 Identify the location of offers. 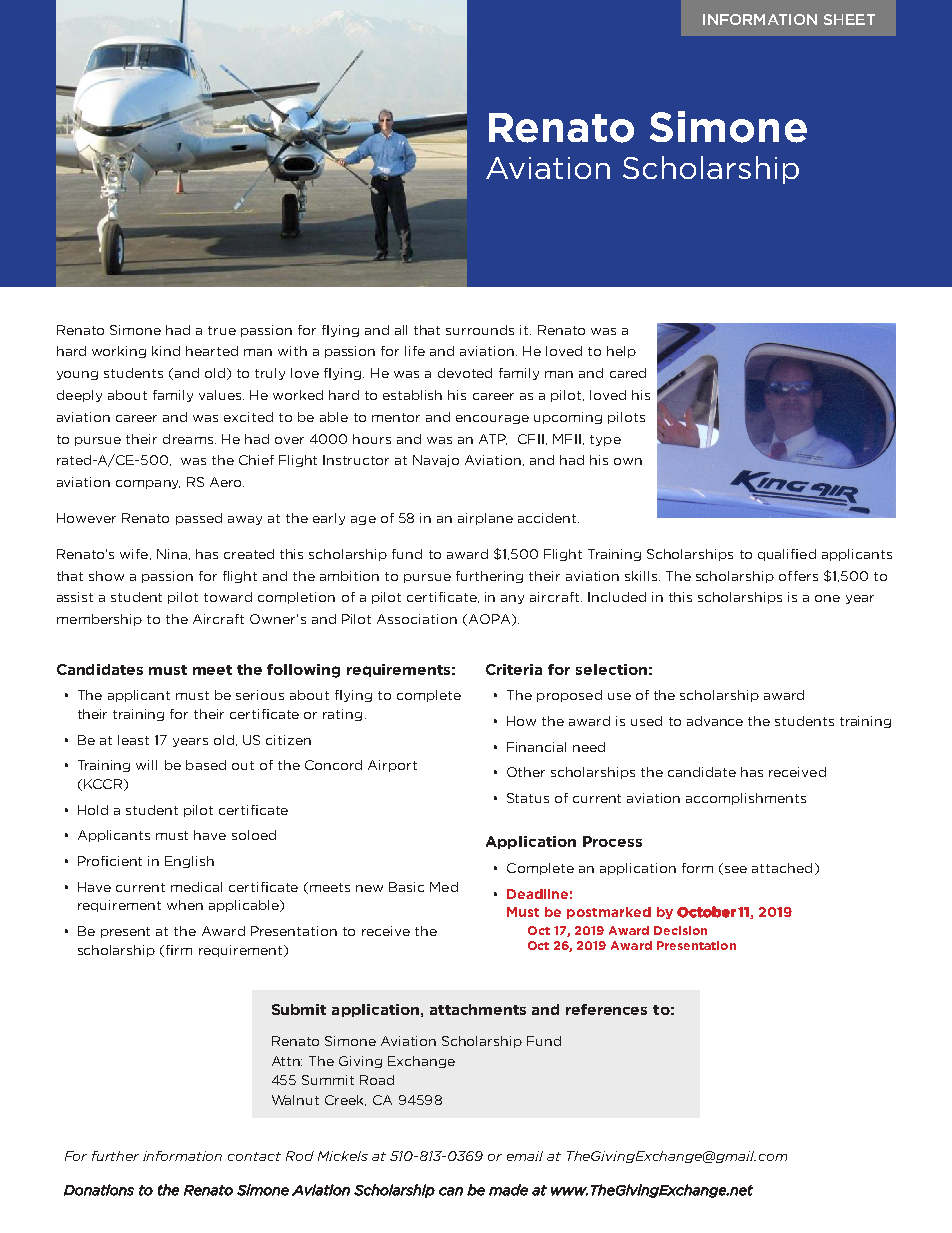
(798, 576).
